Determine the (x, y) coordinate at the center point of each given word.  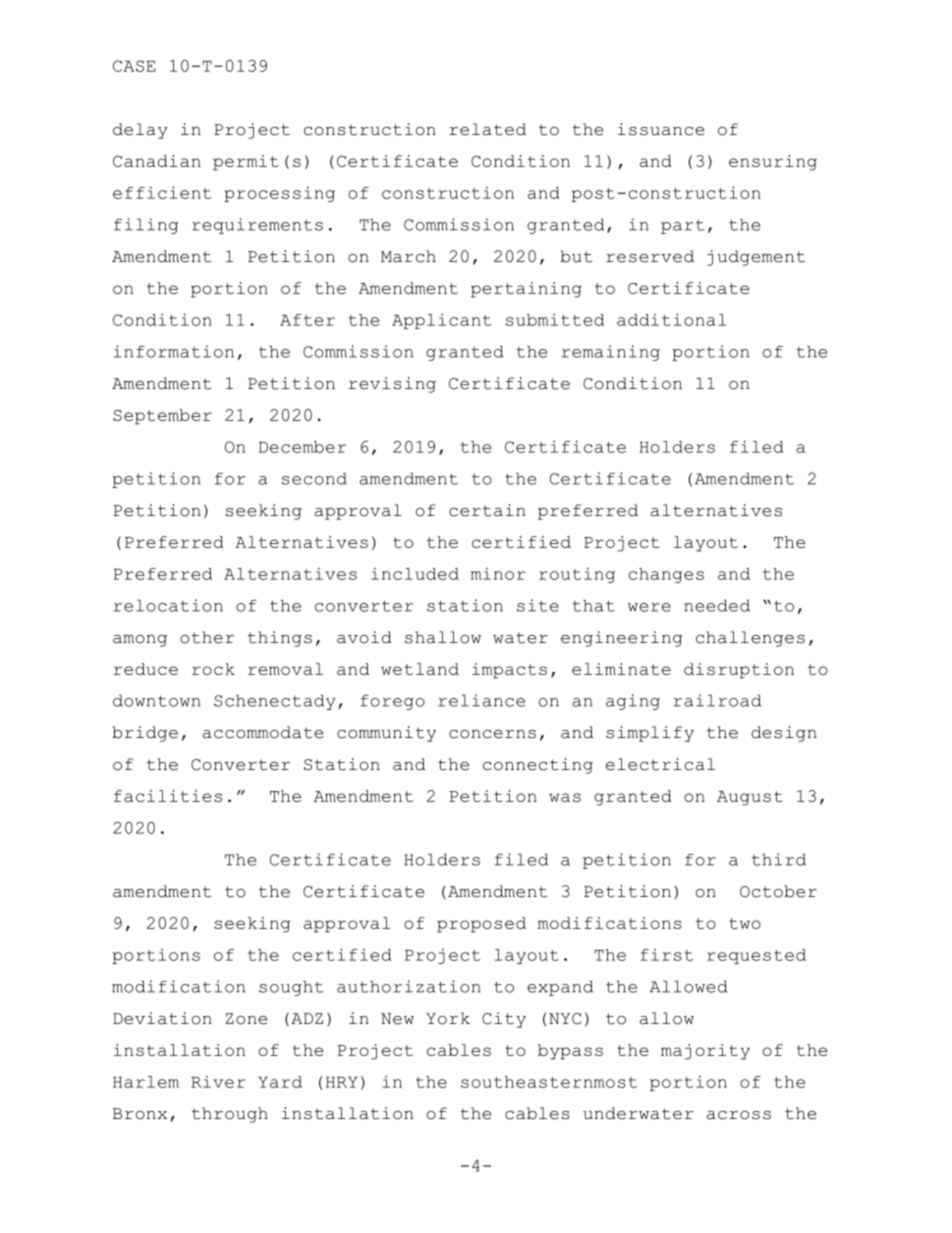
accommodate (263, 732)
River (218, 1081)
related (487, 129)
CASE (134, 66)
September (162, 417)
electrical (660, 764)
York (448, 1018)
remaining (611, 353)
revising (392, 385)
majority (705, 1052)
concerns (492, 734)
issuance (661, 129)
